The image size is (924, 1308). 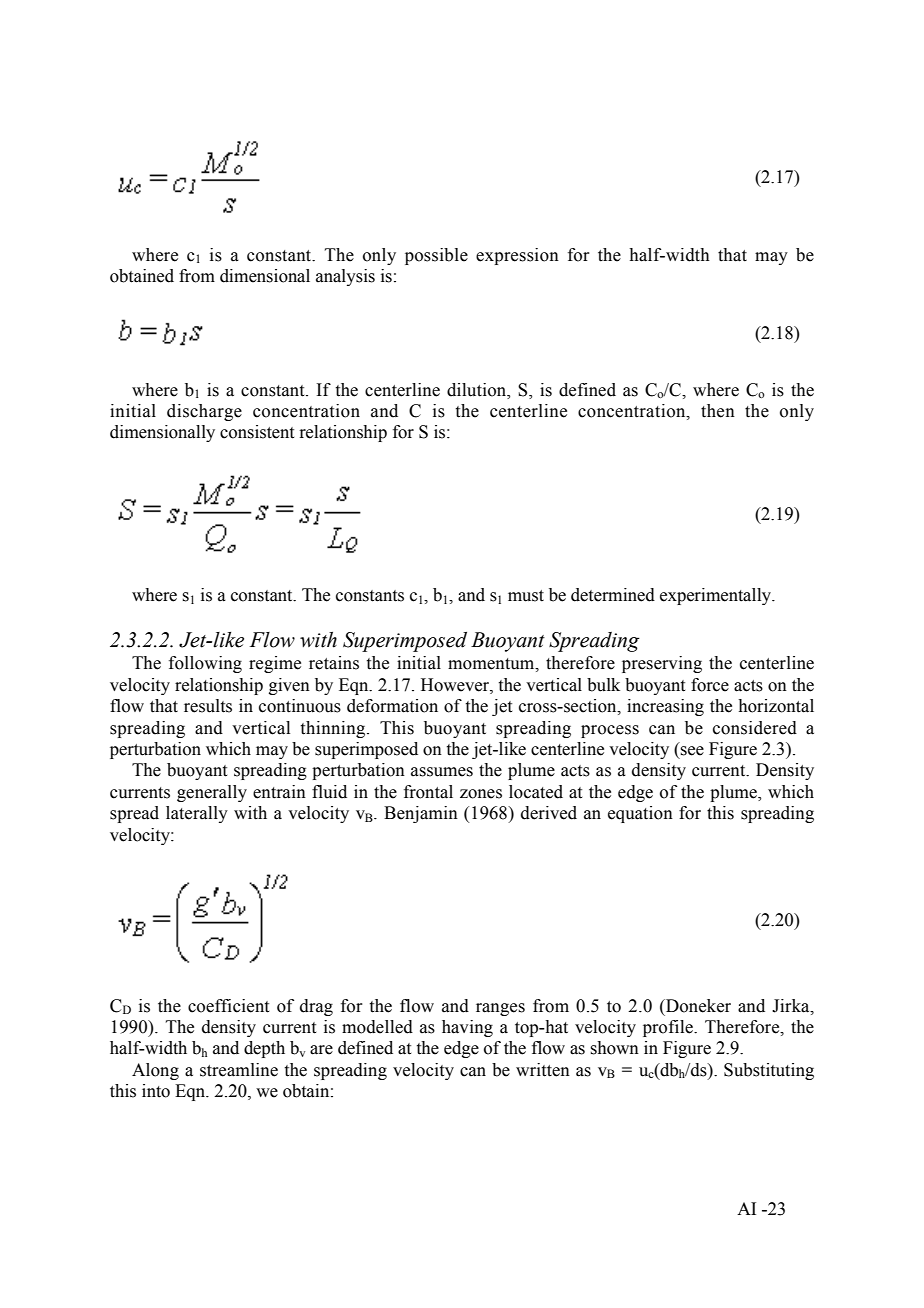 What do you see at coordinates (517, 256) in the screenshot?
I see `expression` at bounding box center [517, 256].
